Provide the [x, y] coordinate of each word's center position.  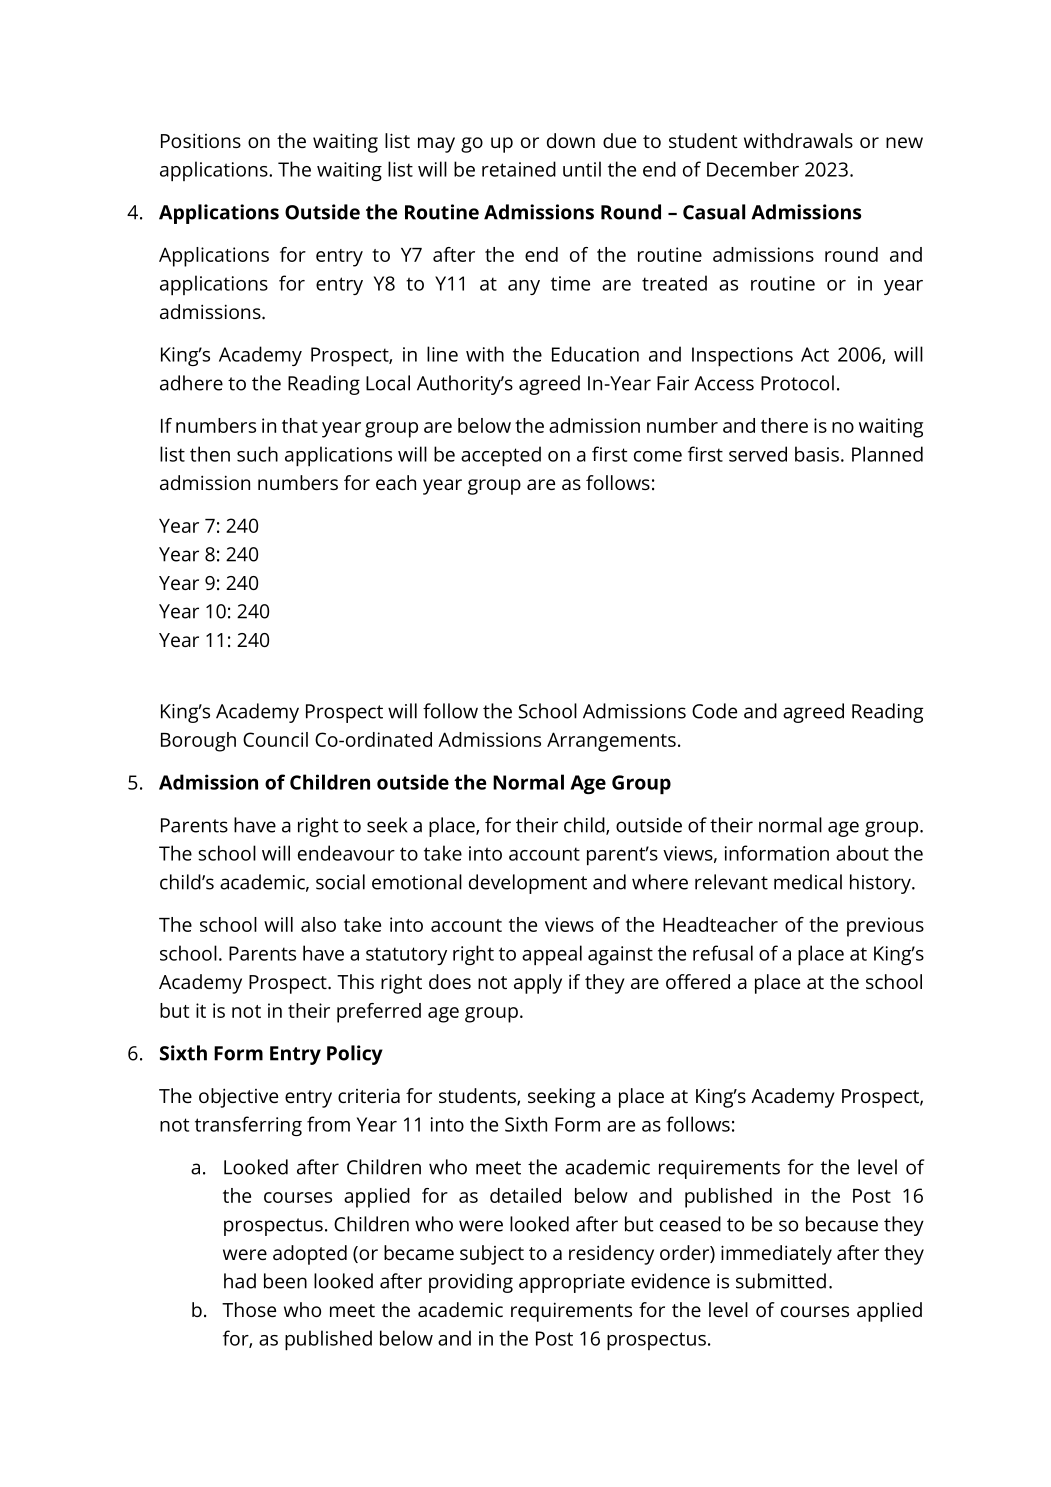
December [753, 169]
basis [817, 454]
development [528, 884]
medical [808, 882]
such [257, 454]
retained [519, 169]
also [318, 924]
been [285, 1281]
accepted [501, 456]
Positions [201, 140]
